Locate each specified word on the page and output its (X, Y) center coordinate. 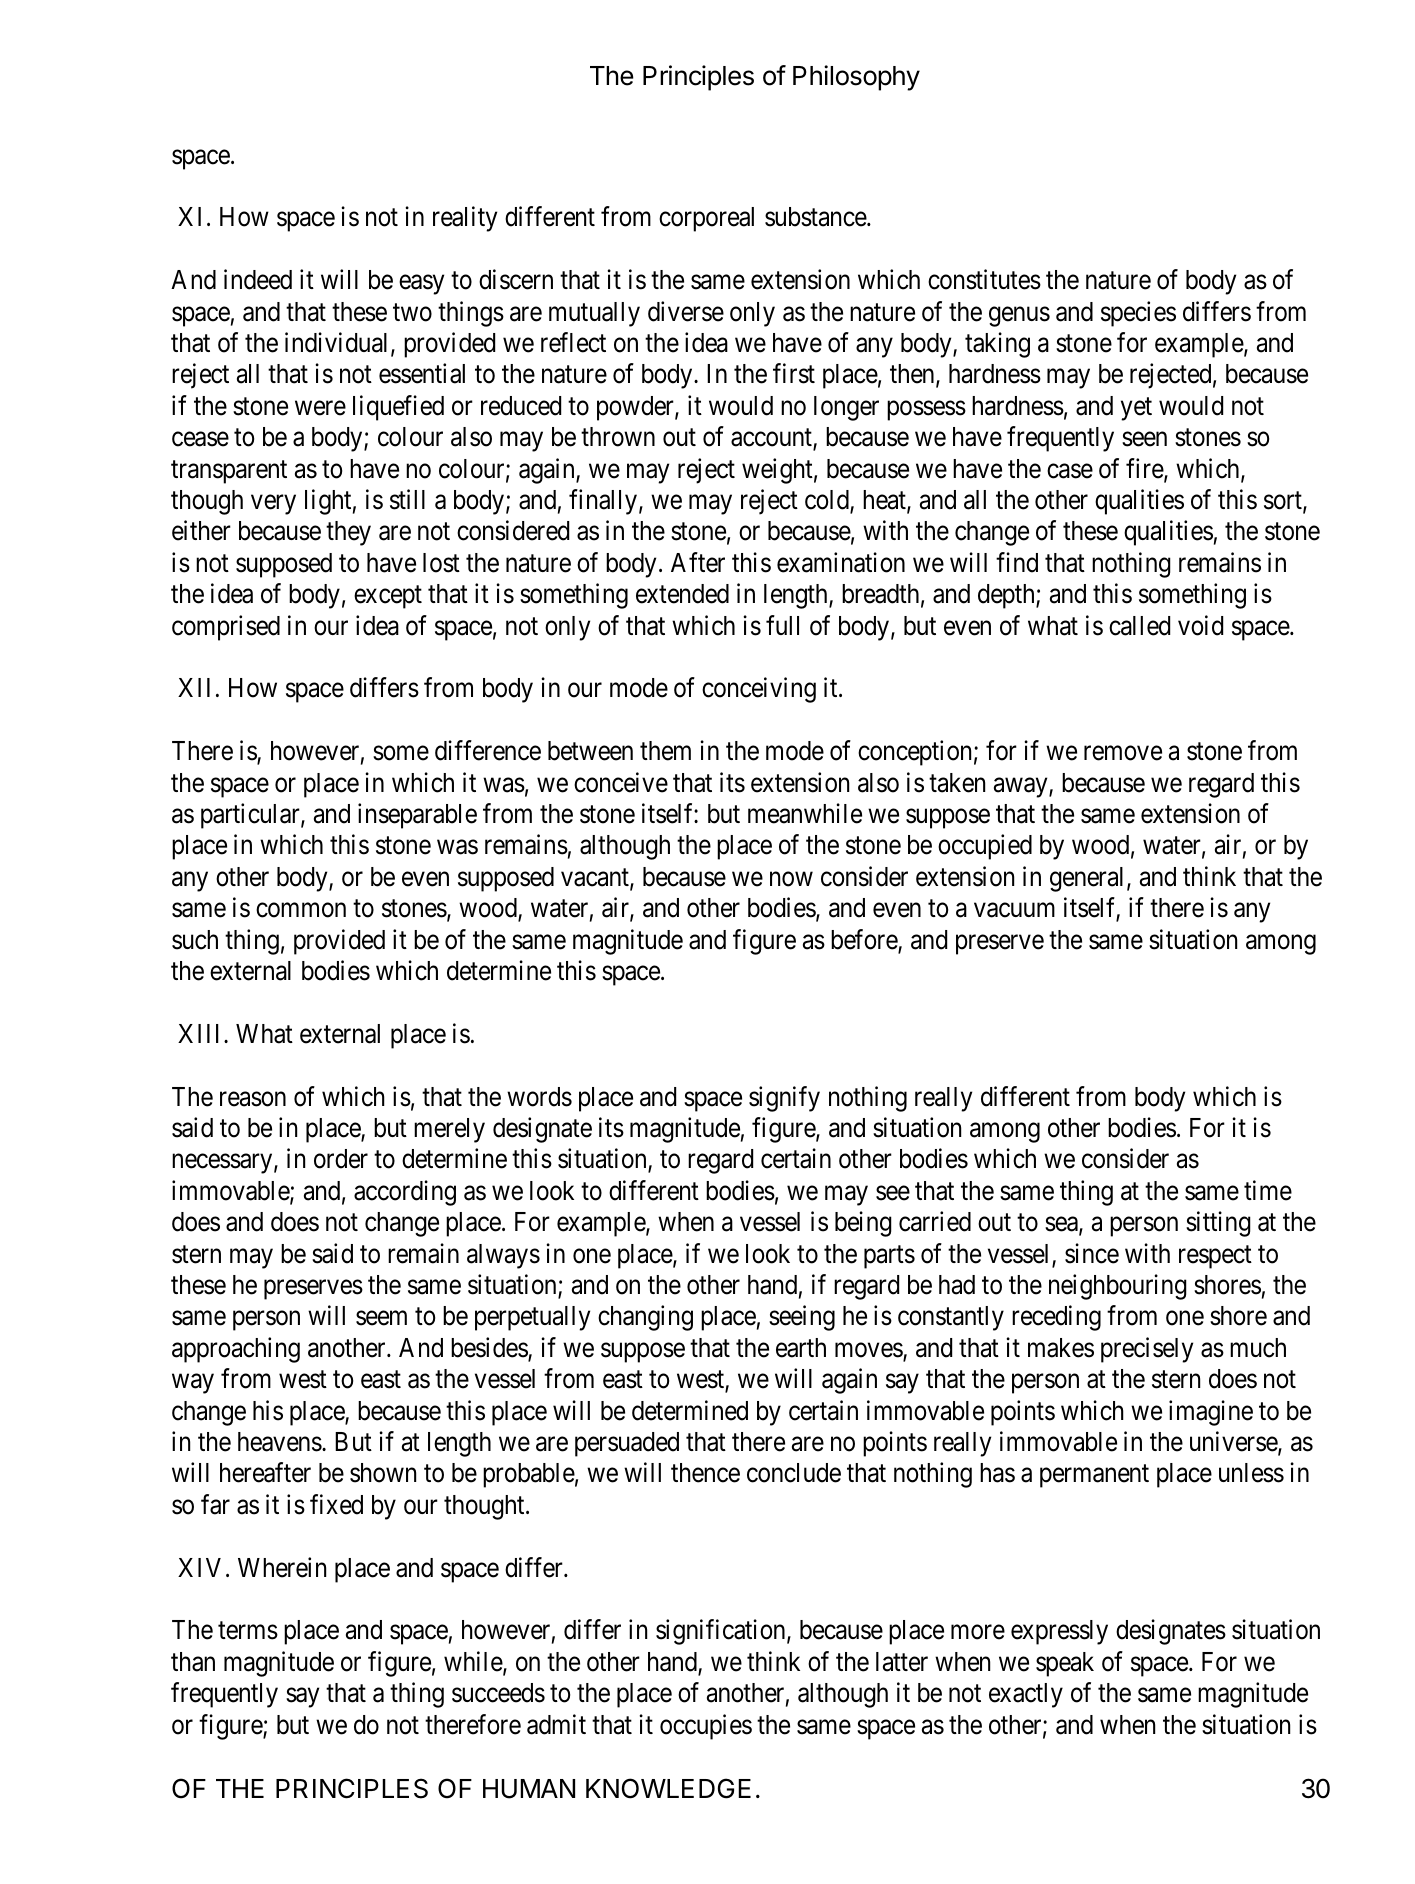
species (1138, 314)
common (301, 910)
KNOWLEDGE (668, 1788)
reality (465, 219)
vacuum (1014, 910)
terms (248, 1631)
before (865, 940)
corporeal (706, 219)
